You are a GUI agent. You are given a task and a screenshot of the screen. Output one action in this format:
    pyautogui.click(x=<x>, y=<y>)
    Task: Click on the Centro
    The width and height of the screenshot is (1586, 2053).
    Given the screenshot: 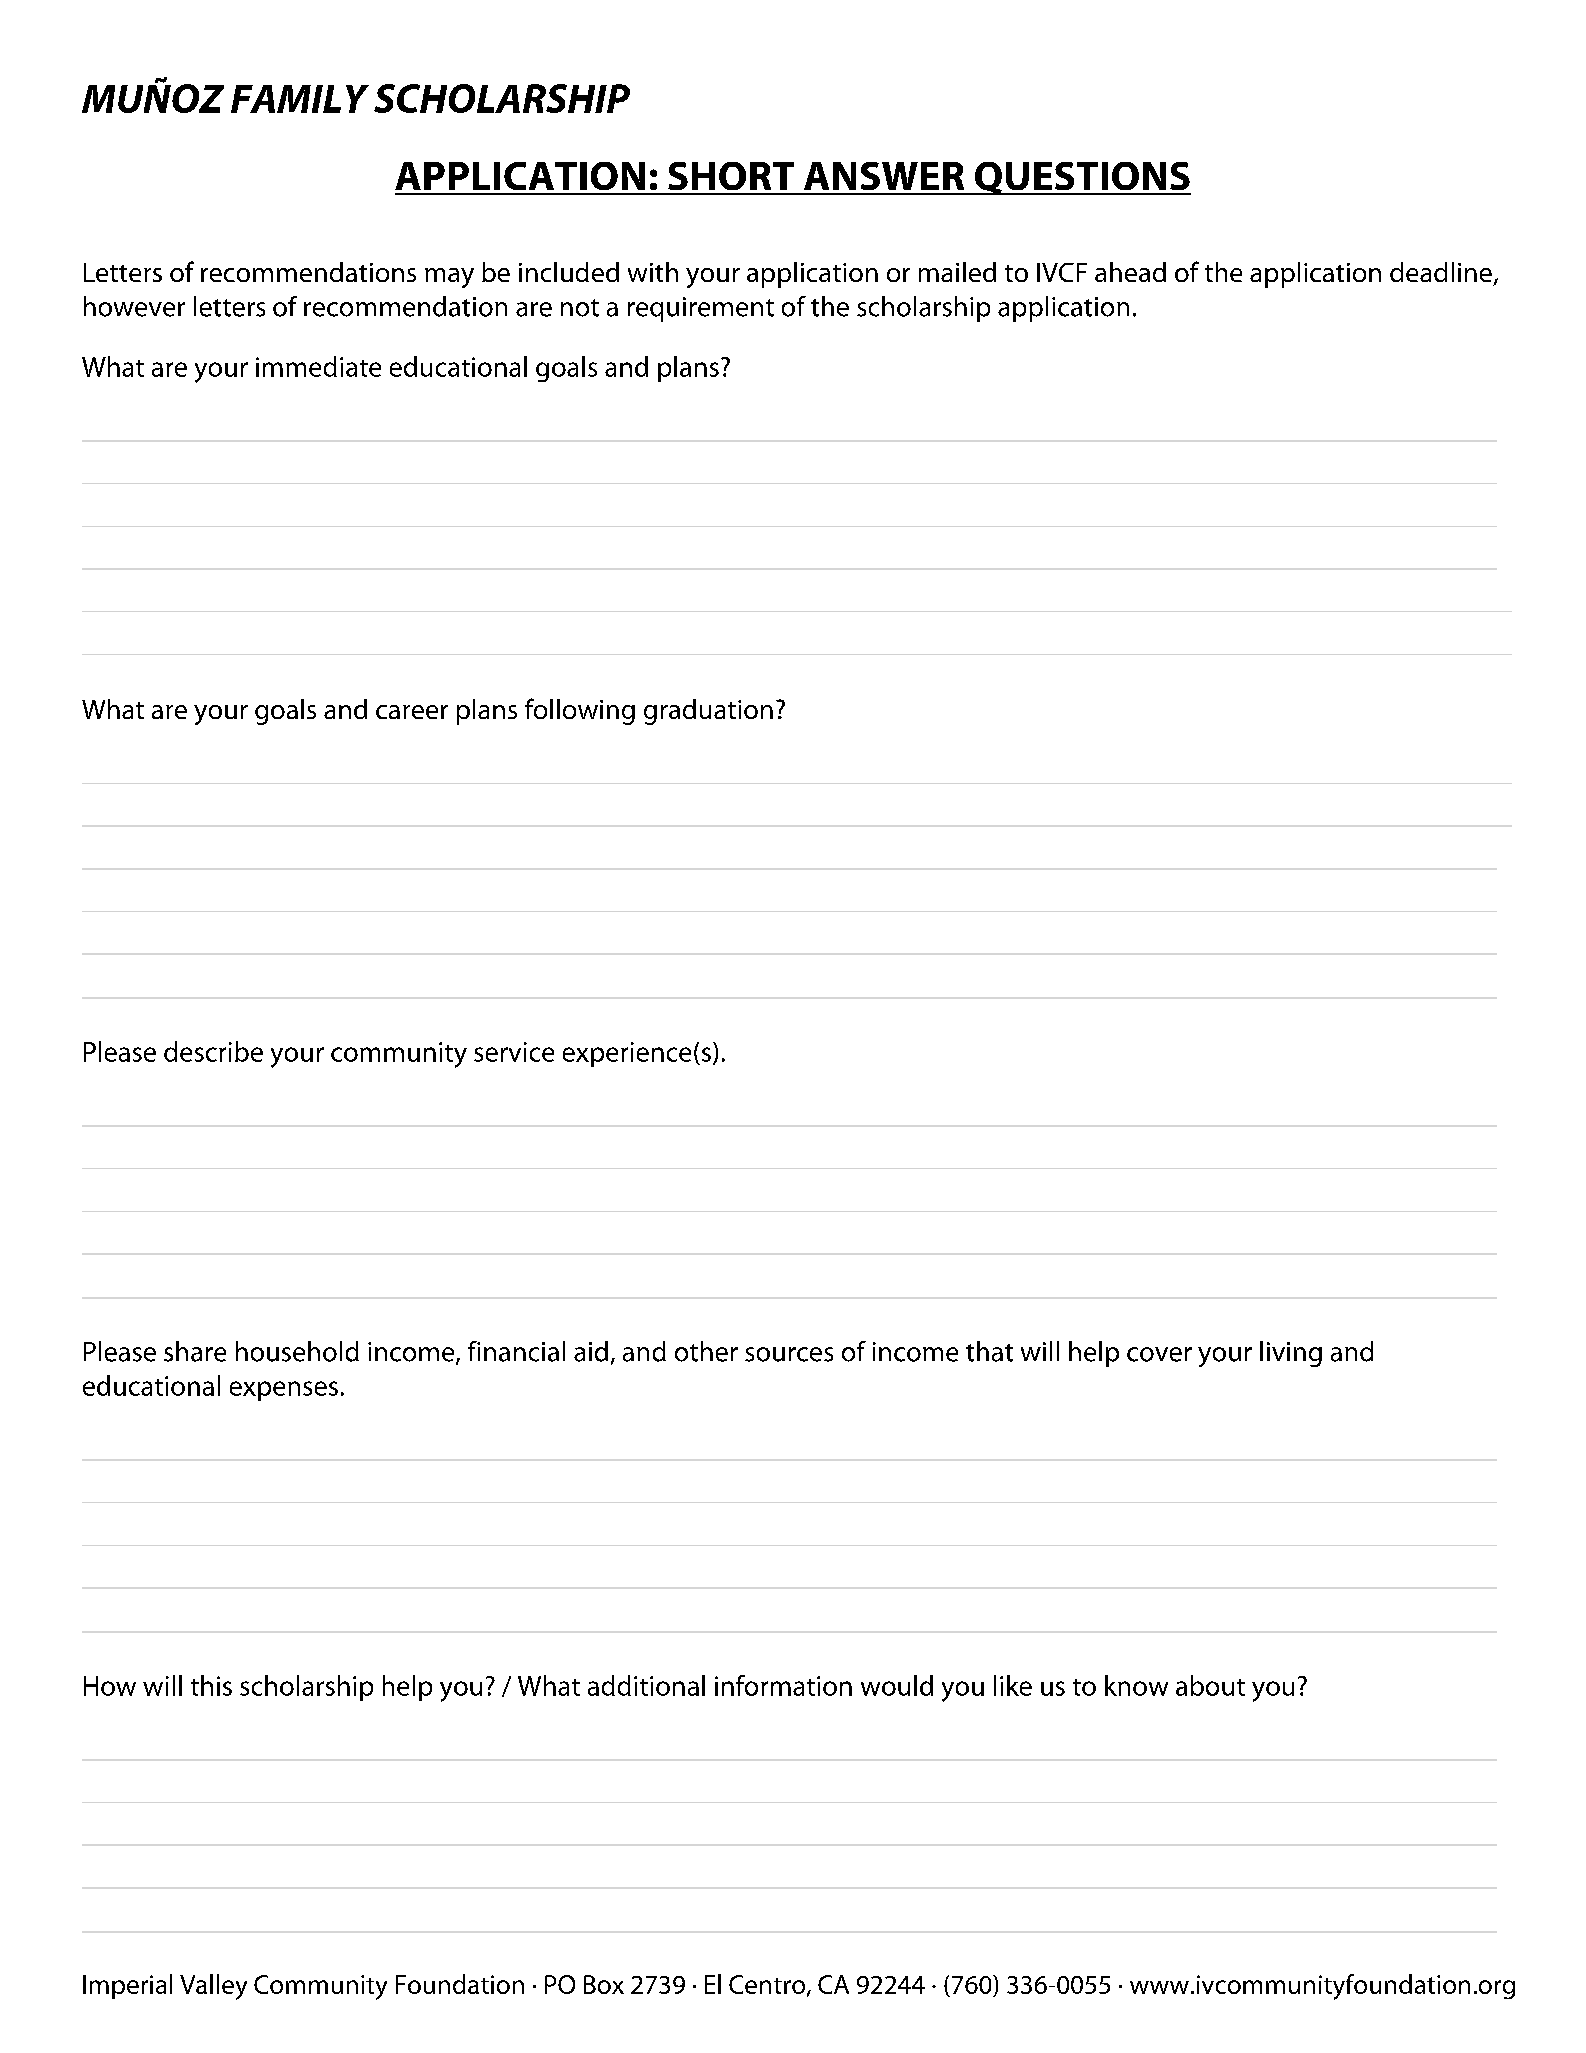 What is the action you would take?
    pyautogui.click(x=767, y=1984)
